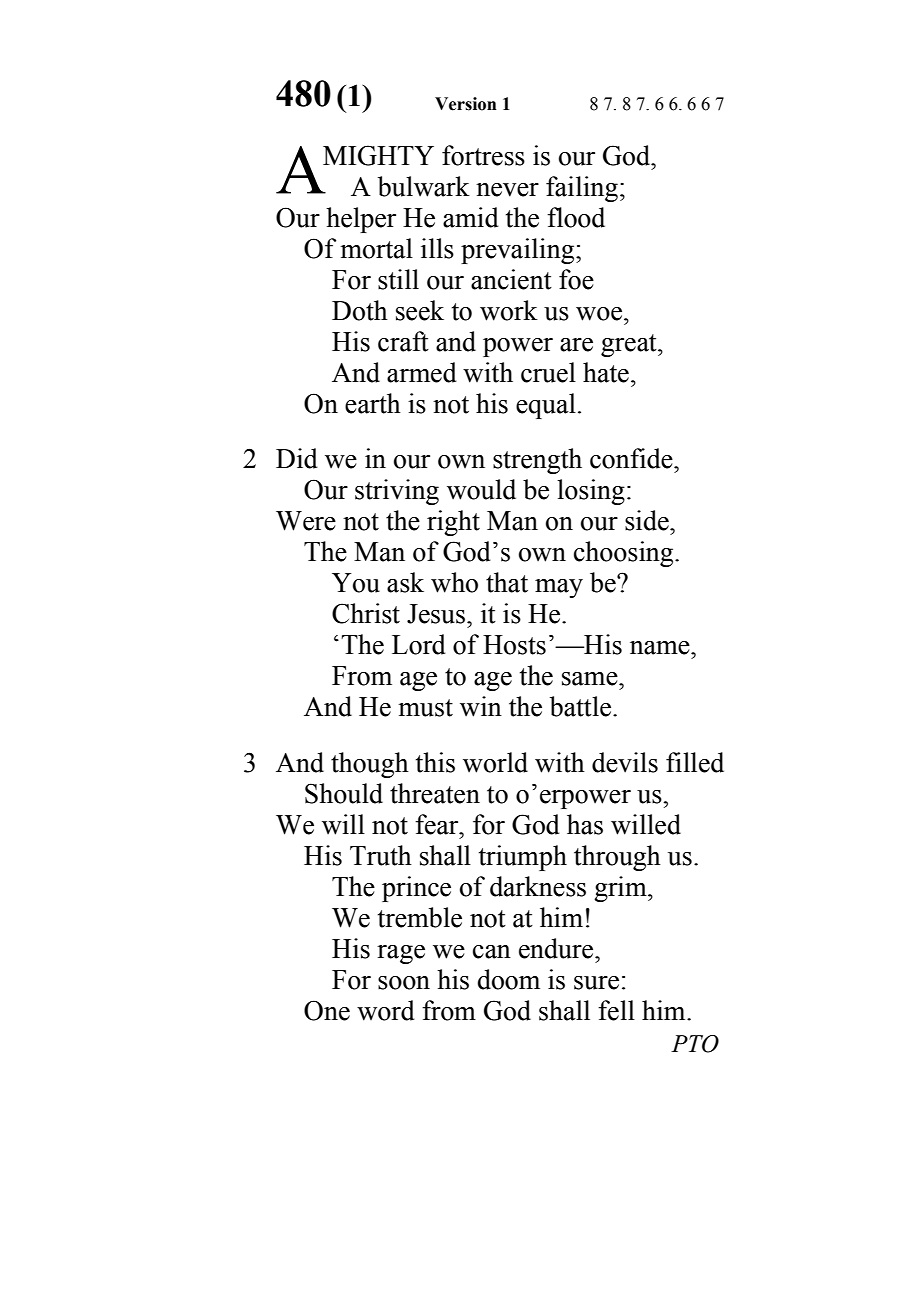 This screenshot has width=924, height=1308. Describe the element at coordinates (625, 762) in the screenshot. I see `devils` at that location.
